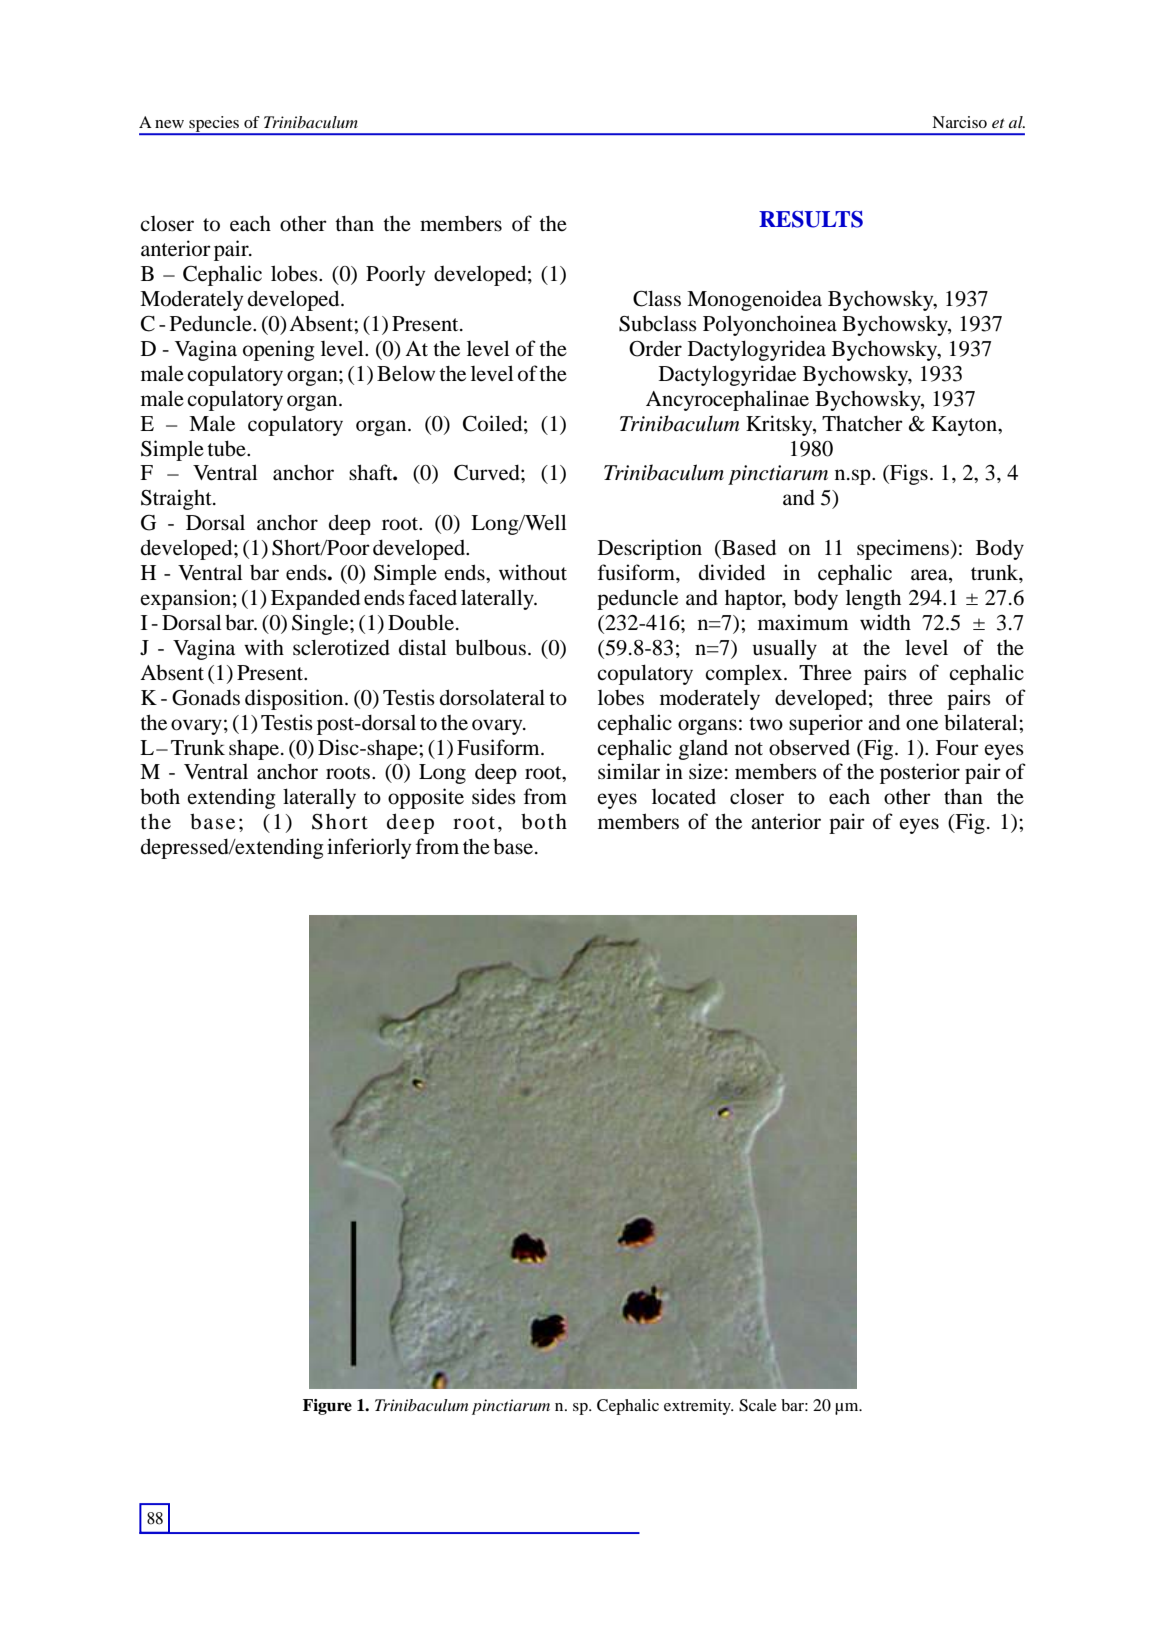 The width and height of the document is (1164, 1647). What do you see at coordinates (279, 350) in the document?
I see `opening` at bounding box center [279, 350].
